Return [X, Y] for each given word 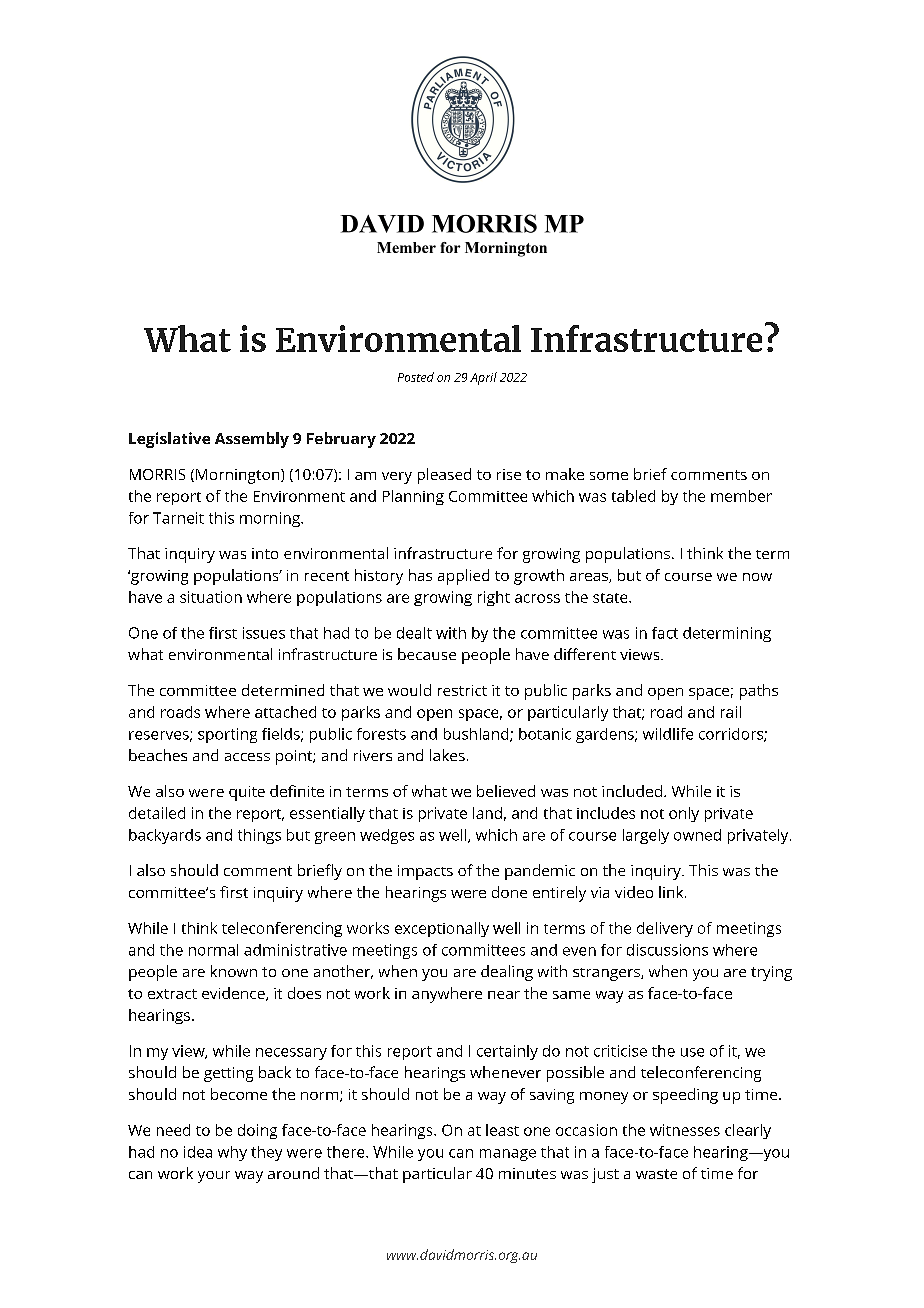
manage [508, 1155]
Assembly [252, 440]
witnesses [685, 1130]
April [483, 378]
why [232, 1153]
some [609, 476]
